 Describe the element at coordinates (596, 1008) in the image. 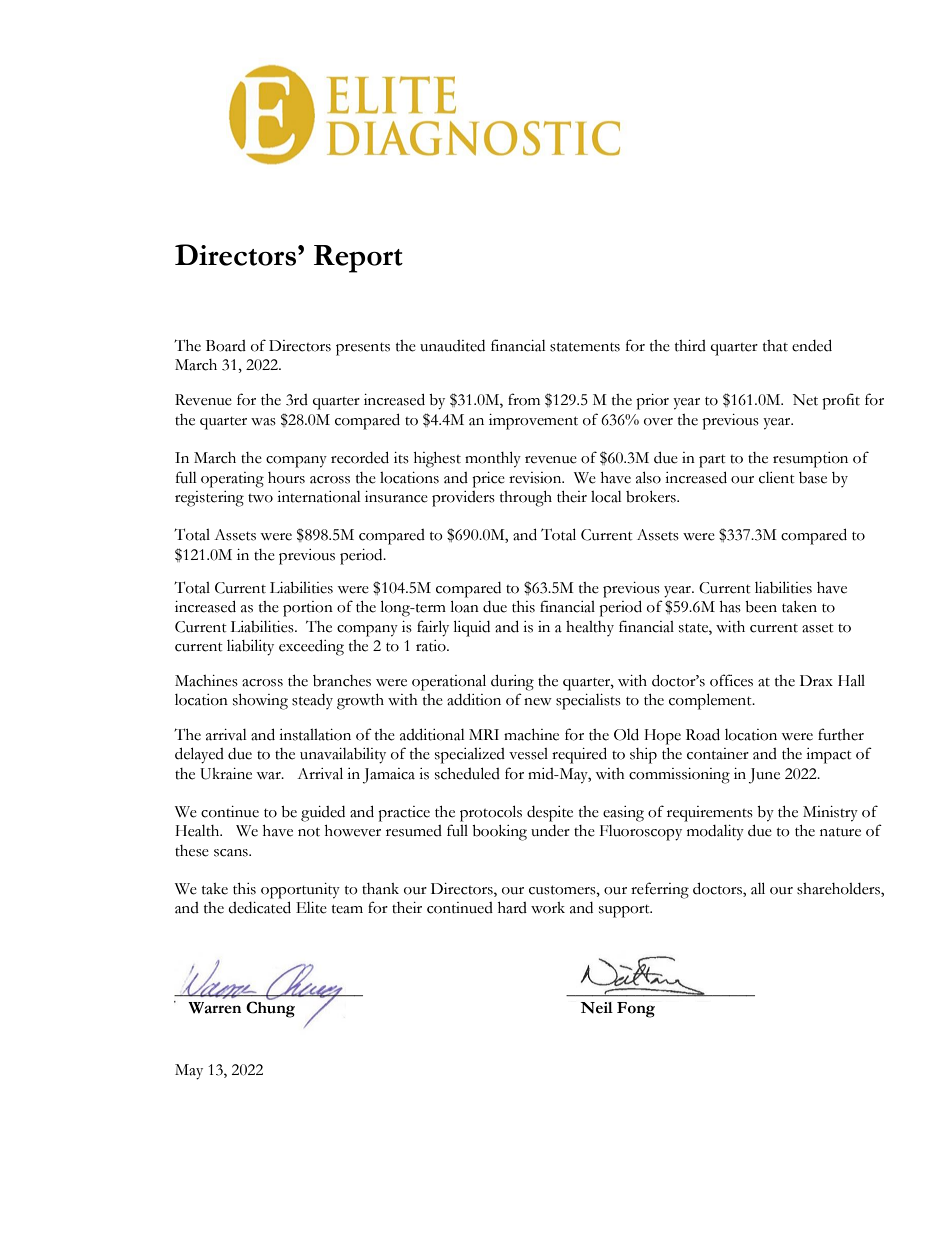

I see `Neil` at that location.
